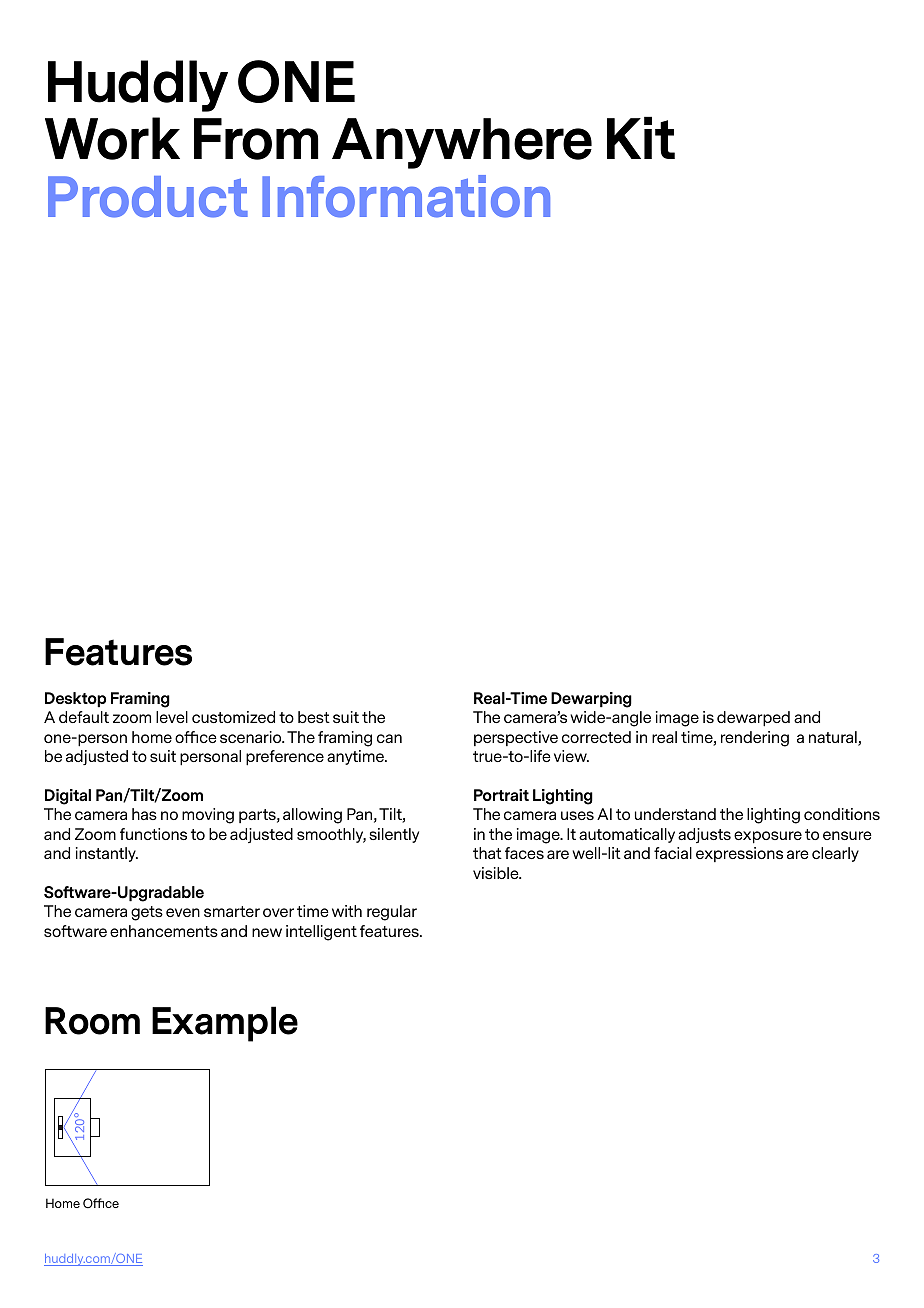  What do you see at coordinates (172, 717) in the image?
I see `level` at bounding box center [172, 717].
